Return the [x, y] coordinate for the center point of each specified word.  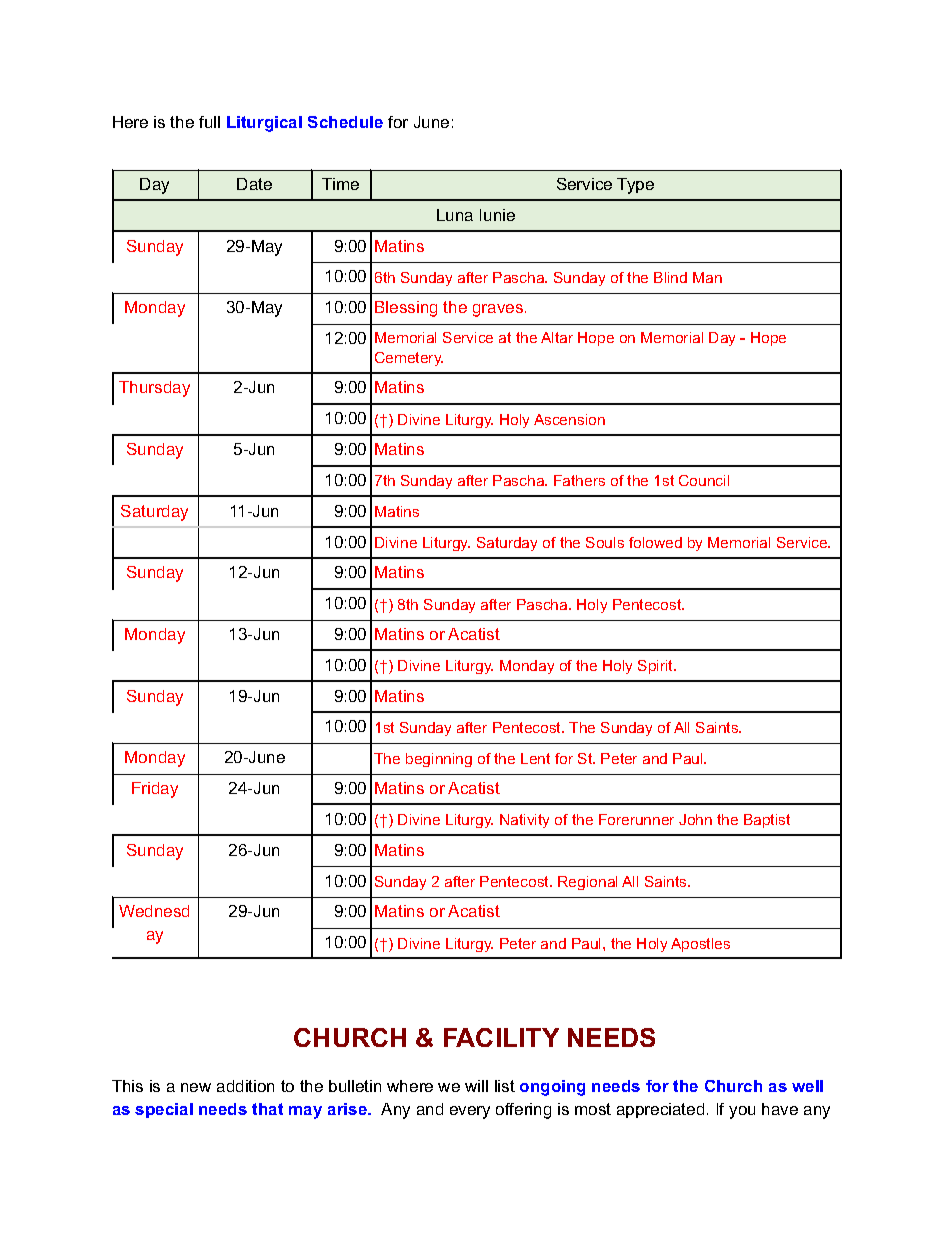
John [695, 819]
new [196, 1087]
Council [704, 480]
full [209, 122]
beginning [439, 760]
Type [635, 186]
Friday [155, 790]
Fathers [579, 480]
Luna [455, 215]
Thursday [154, 389]
